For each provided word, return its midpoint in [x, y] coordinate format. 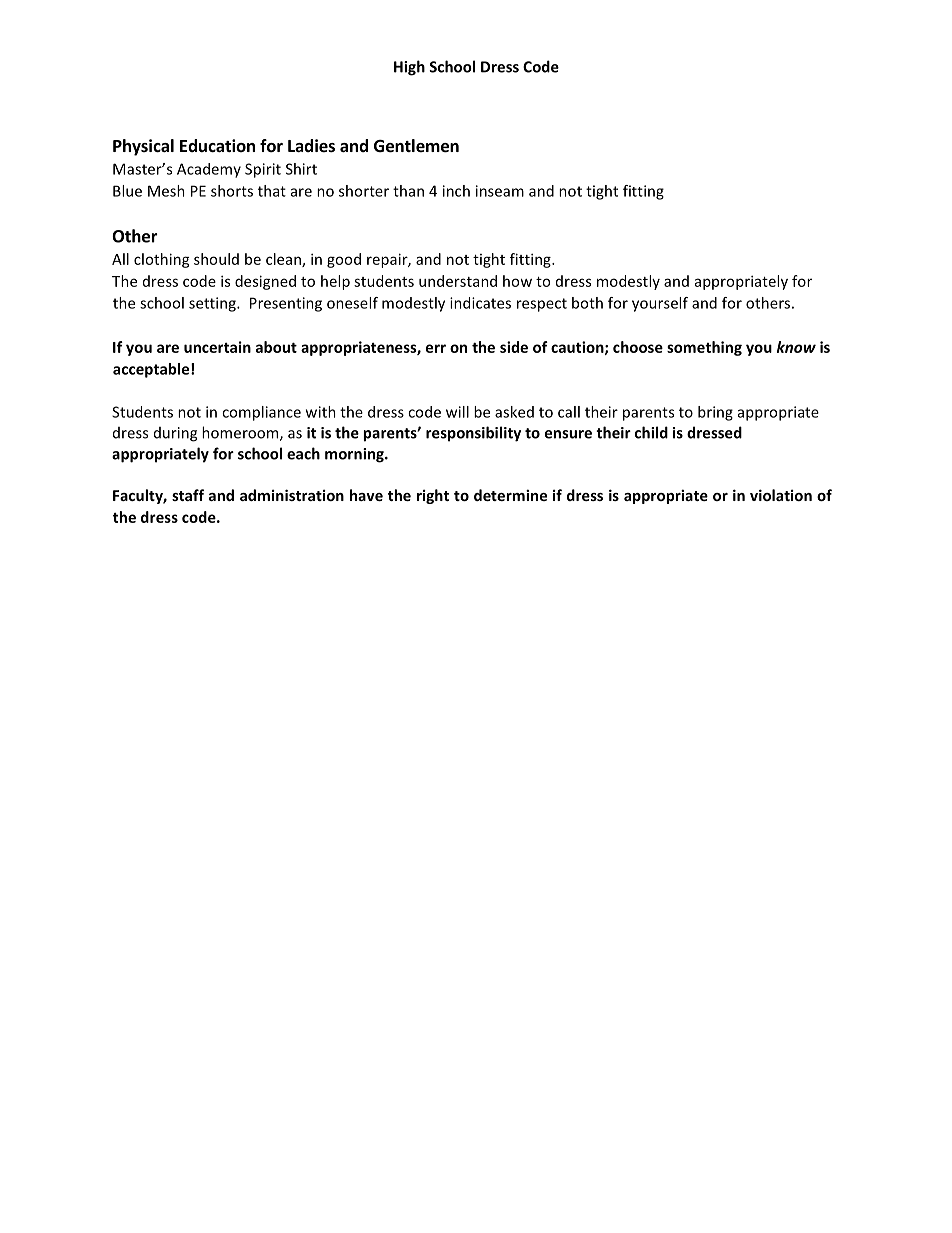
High [409, 68]
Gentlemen [416, 146]
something [704, 348]
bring [715, 413]
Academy [209, 170]
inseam [500, 191]
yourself [660, 304]
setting [213, 304]
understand [458, 281]
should [216, 259]
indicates [480, 303]
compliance [261, 413]
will [457, 412]
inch [456, 191]
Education [217, 145]
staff [188, 495]
